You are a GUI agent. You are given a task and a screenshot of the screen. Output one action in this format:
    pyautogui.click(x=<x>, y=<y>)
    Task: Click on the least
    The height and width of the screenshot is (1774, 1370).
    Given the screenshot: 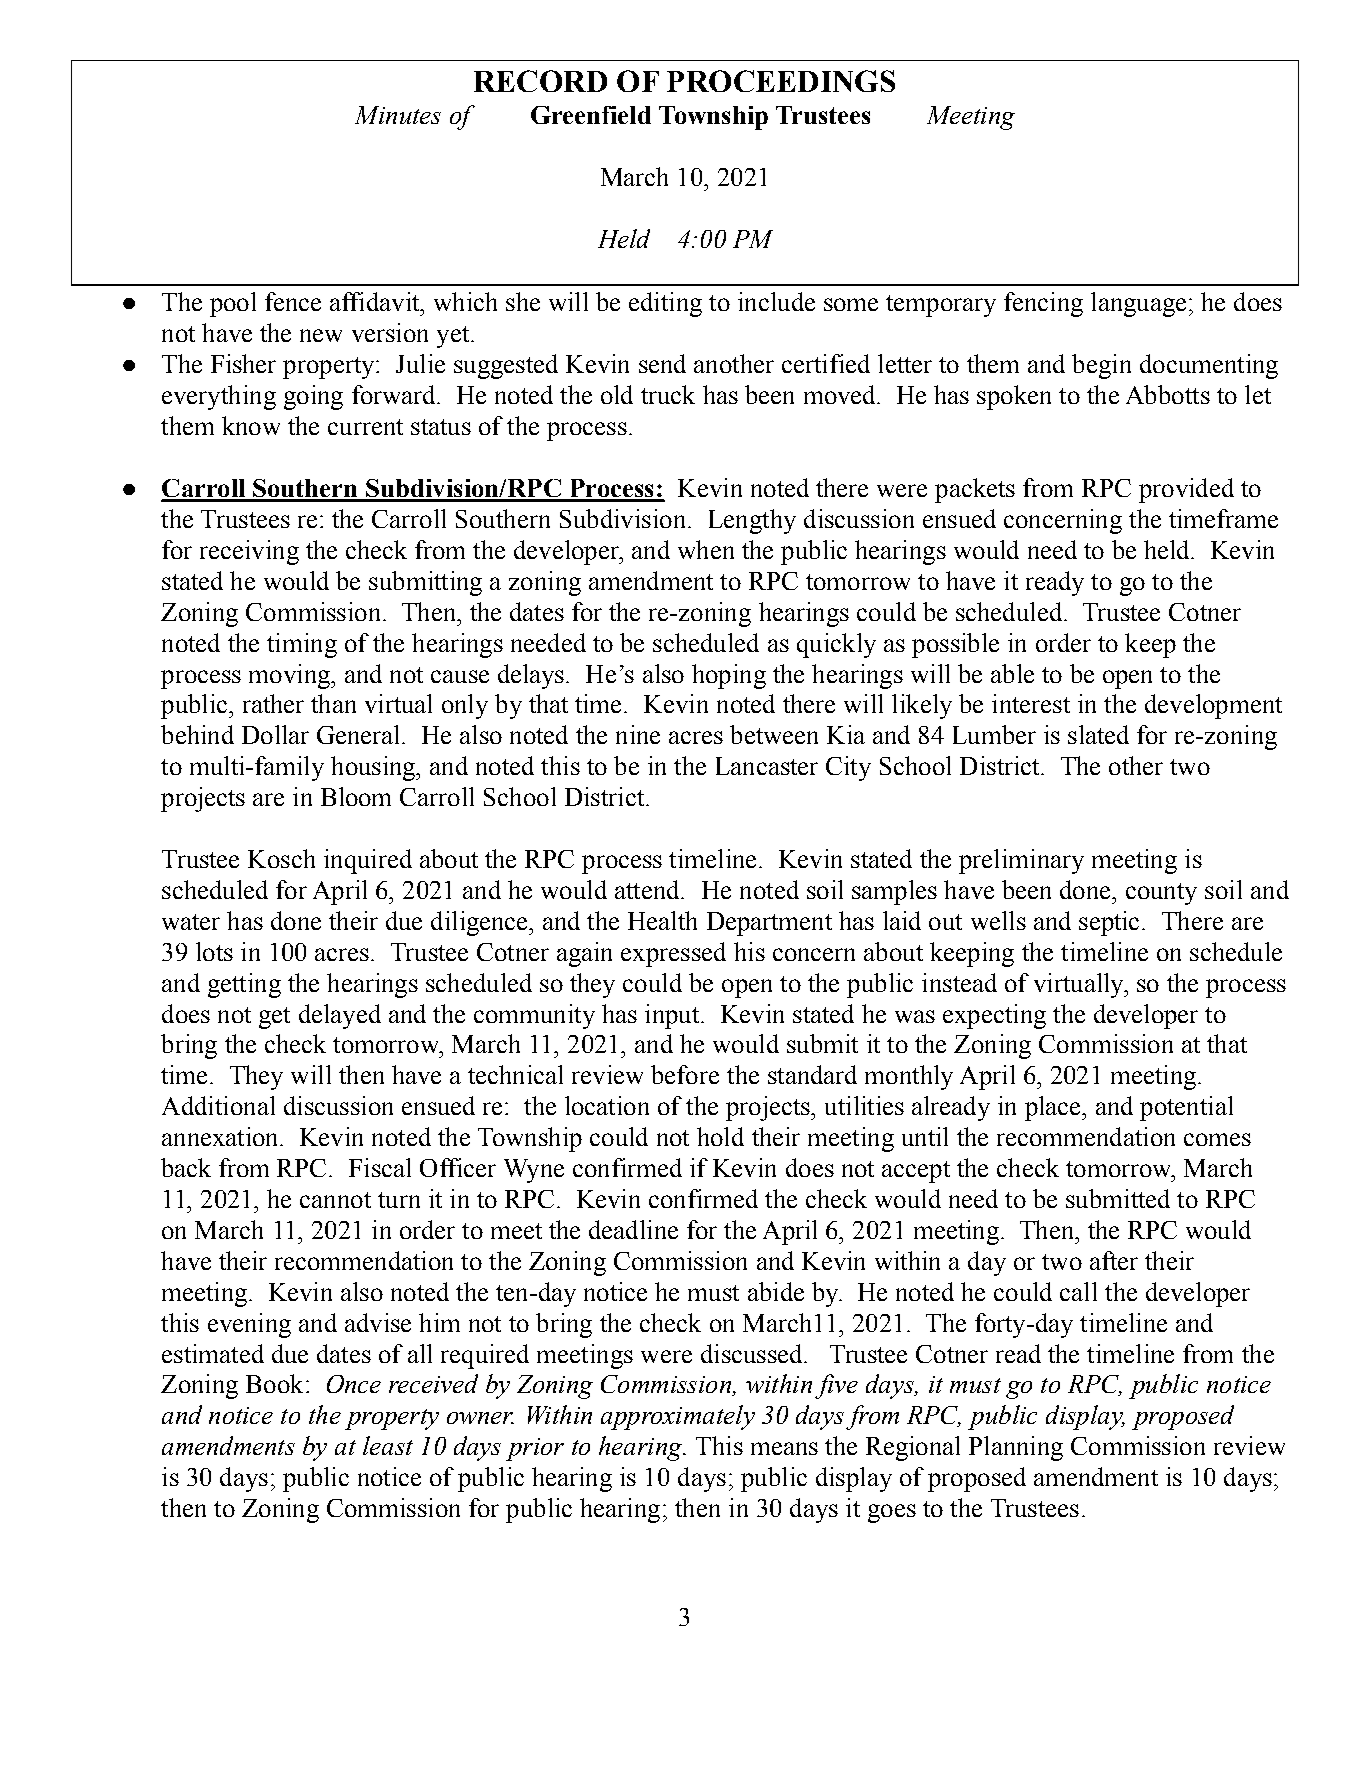 What is the action you would take?
    pyautogui.click(x=388, y=1445)
